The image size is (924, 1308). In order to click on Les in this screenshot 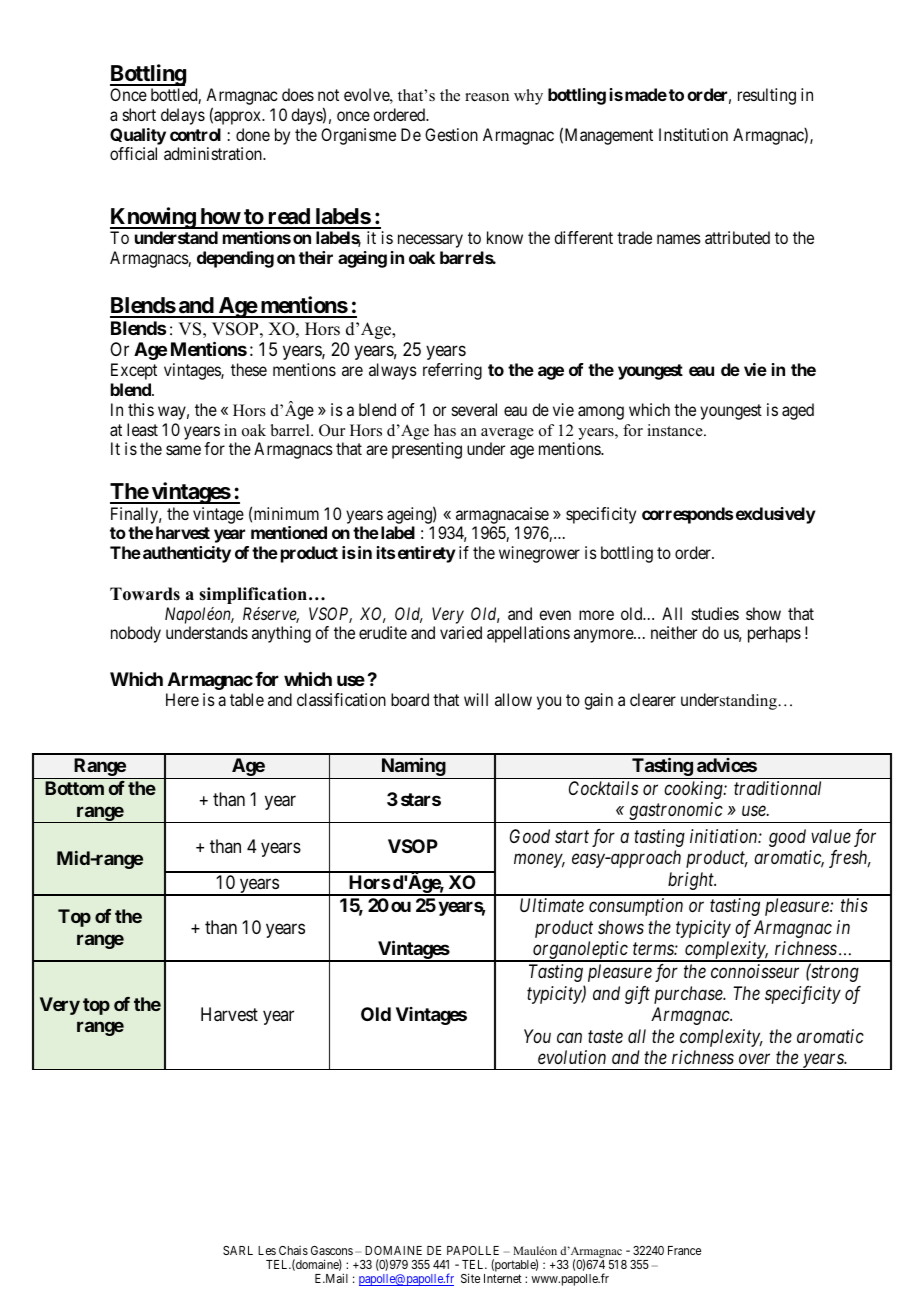, I will do `click(267, 1250)`.
